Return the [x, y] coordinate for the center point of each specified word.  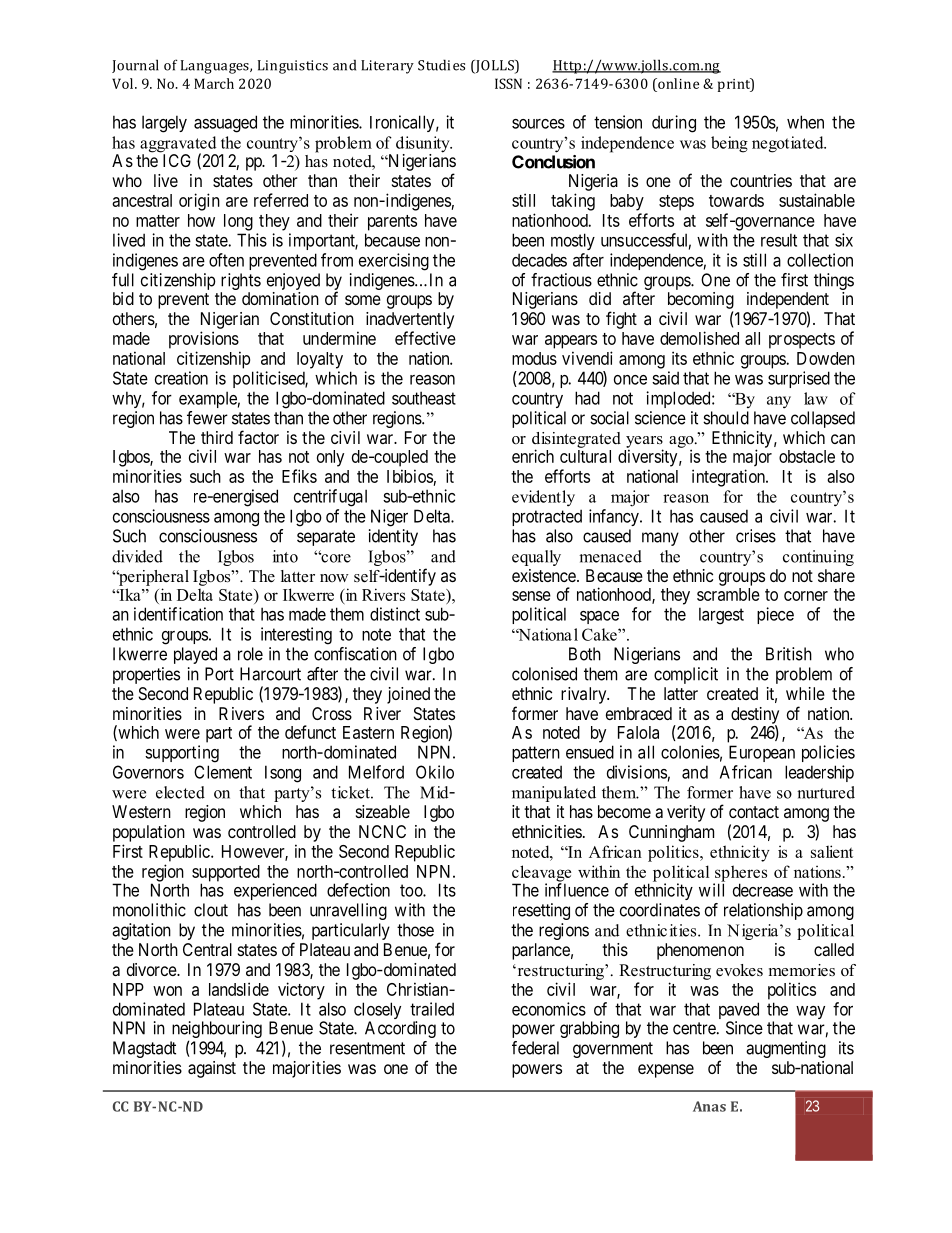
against [212, 1069]
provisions [204, 340]
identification [178, 614]
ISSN [508, 83]
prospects [802, 341]
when [805, 122]
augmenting [786, 1049]
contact [754, 812]
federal [535, 1048]
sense [531, 596]
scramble [728, 594]
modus [534, 358]
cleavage [541, 874]
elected [180, 792]
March [214, 83]
